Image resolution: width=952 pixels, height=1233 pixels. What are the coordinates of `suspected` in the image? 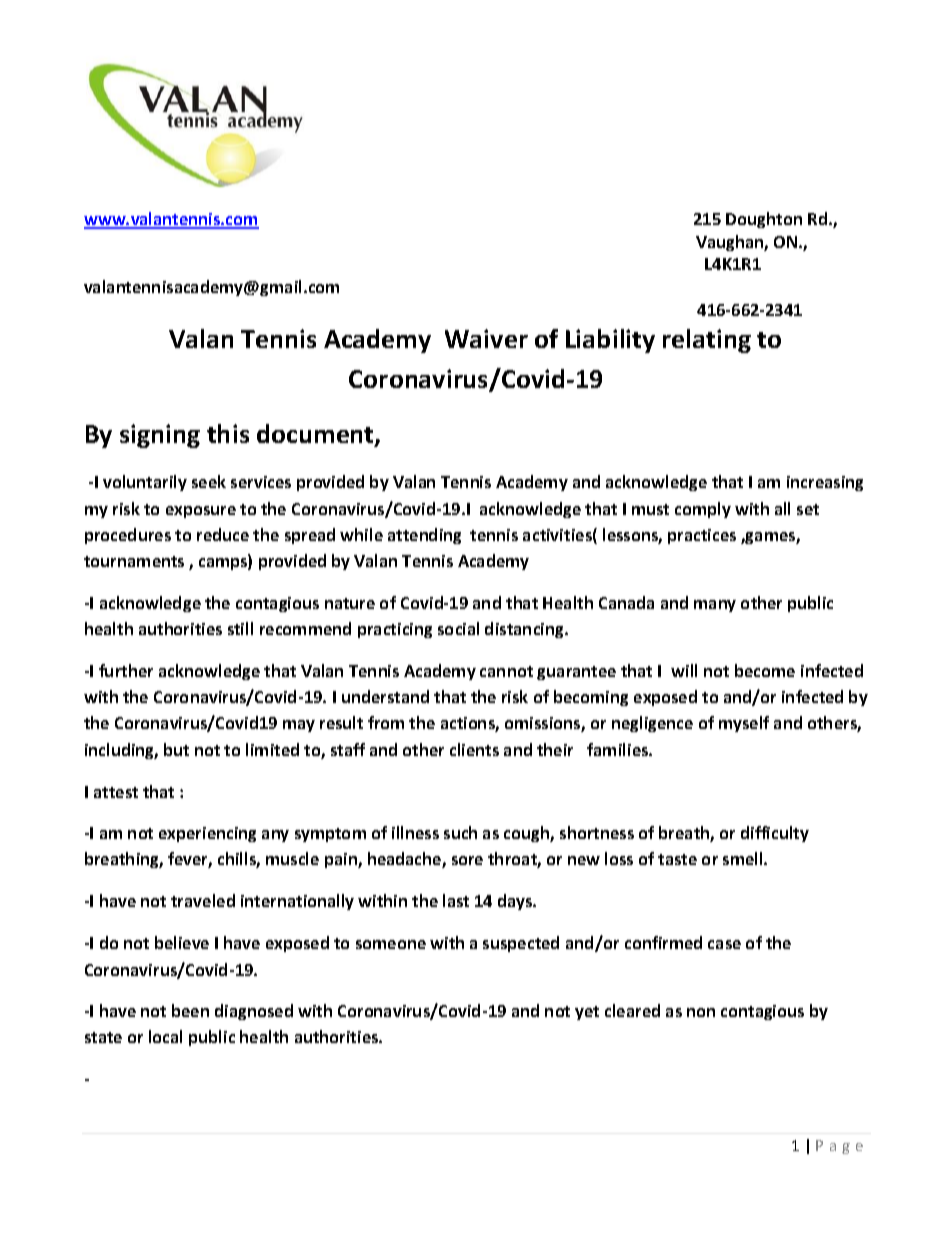 It's located at (521, 944).
